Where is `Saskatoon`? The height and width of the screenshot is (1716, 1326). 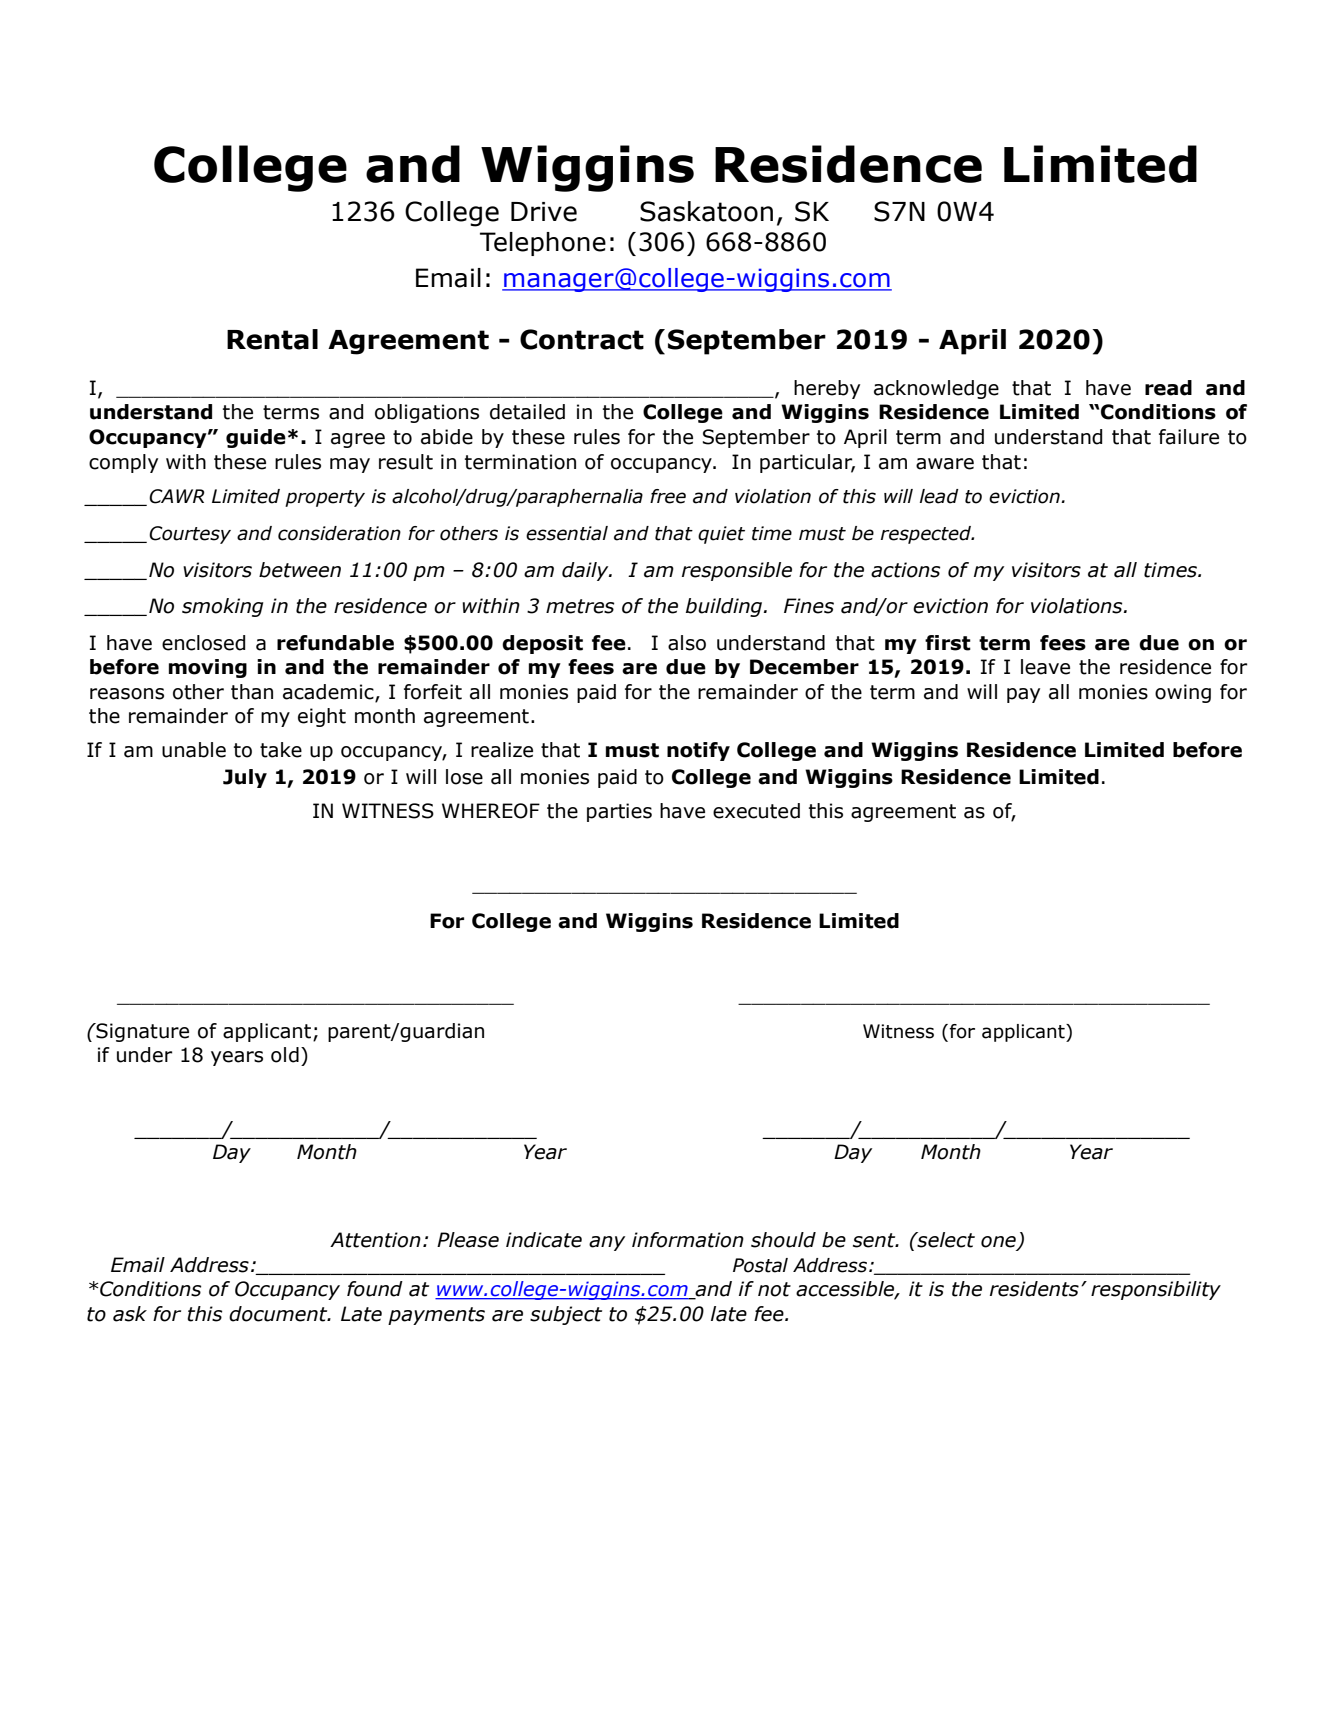 Saskatoon is located at coordinates (706, 211).
